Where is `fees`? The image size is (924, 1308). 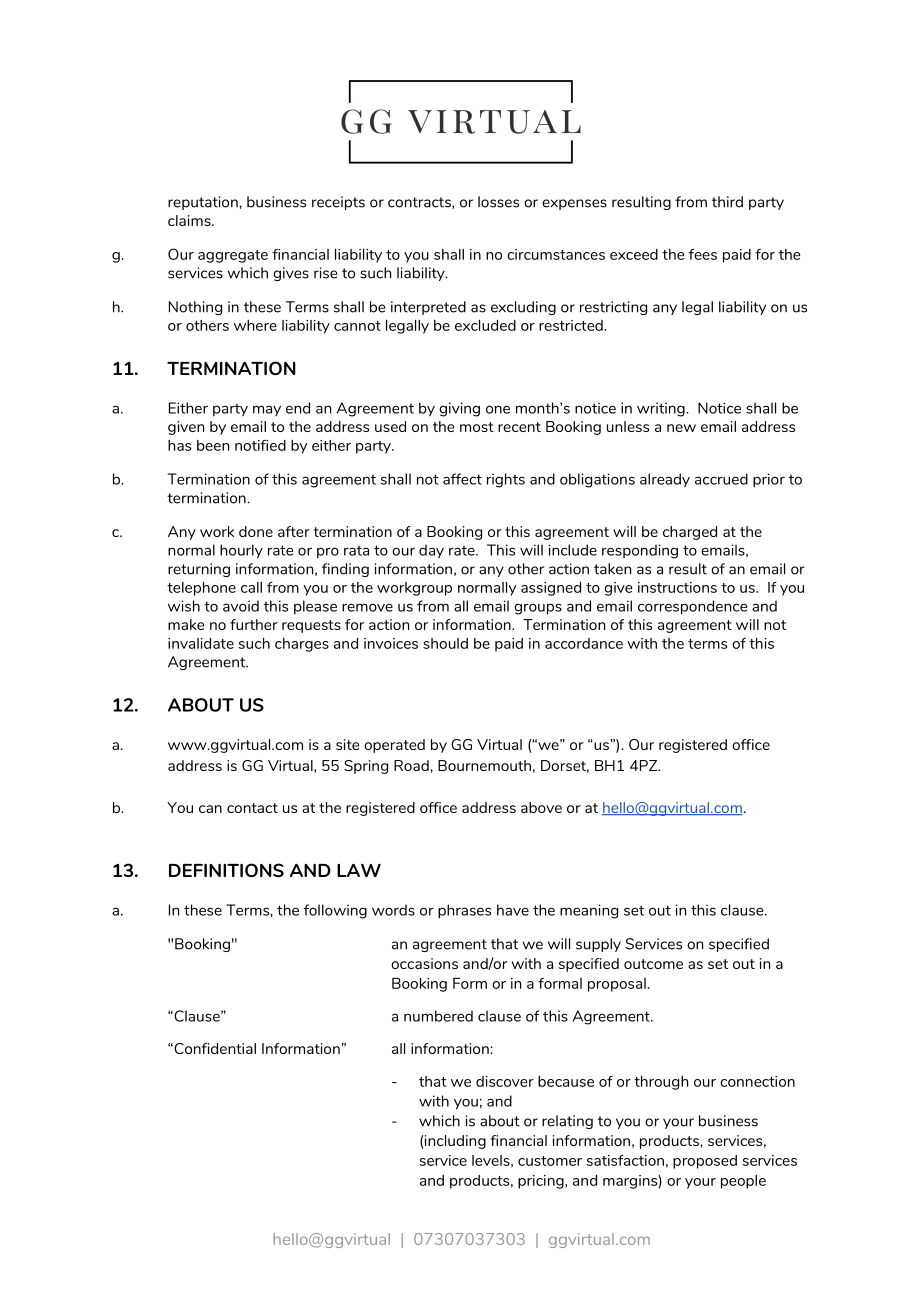 fees is located at coordinates (703, 254).
